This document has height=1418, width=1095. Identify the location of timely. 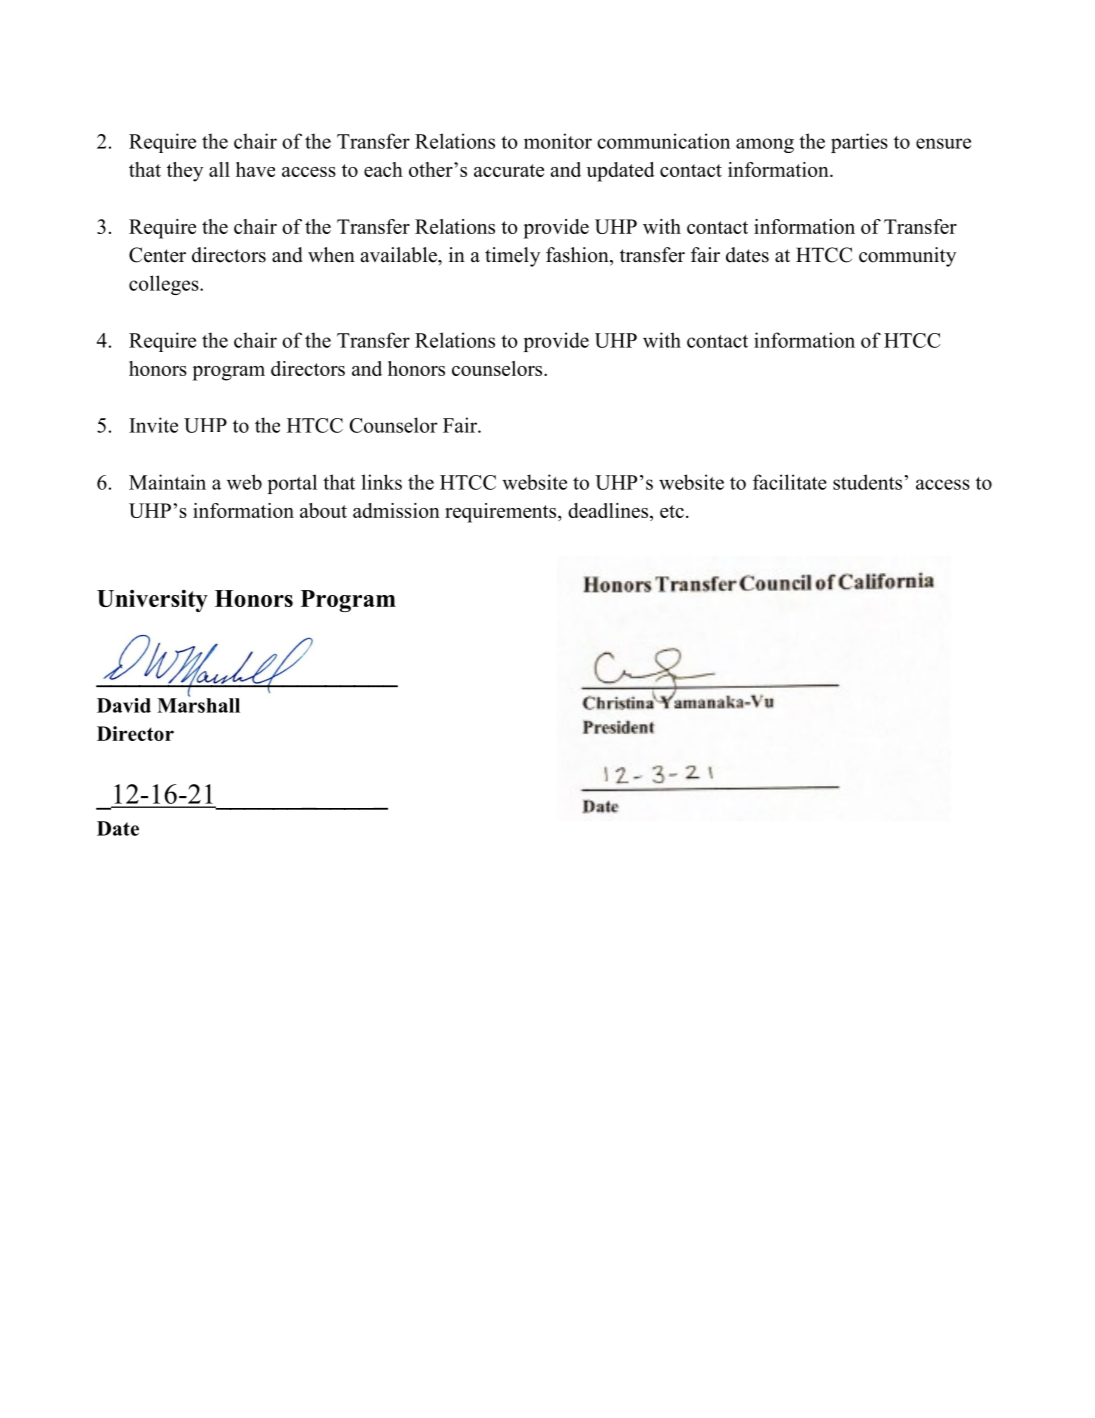
(512, 257).
